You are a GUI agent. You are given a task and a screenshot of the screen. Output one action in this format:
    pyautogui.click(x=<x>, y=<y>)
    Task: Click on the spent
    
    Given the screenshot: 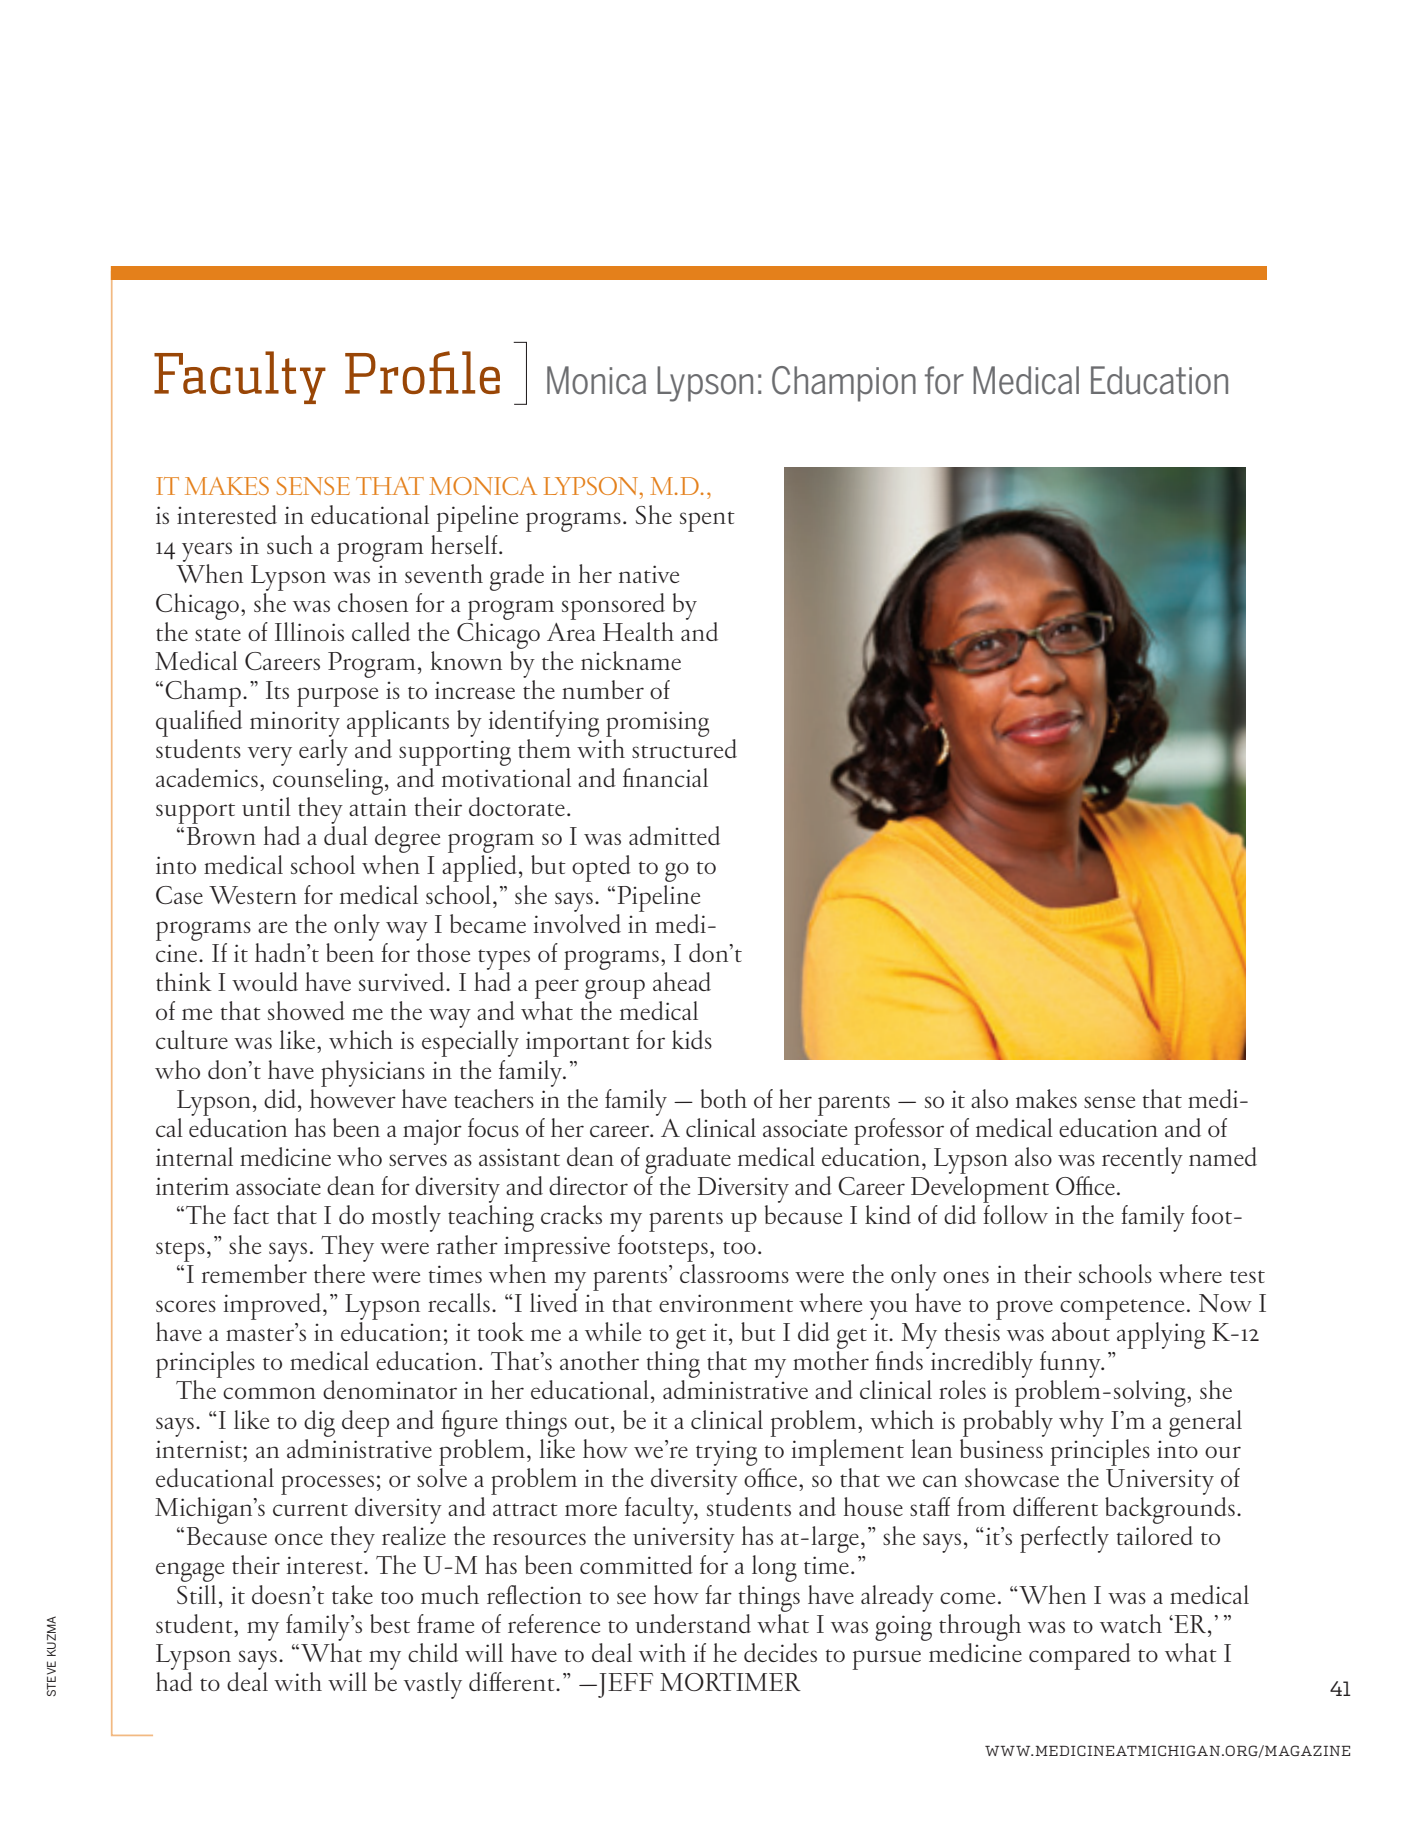 What is the action you would take?
    pyautogui.click(x=707, y=521)
